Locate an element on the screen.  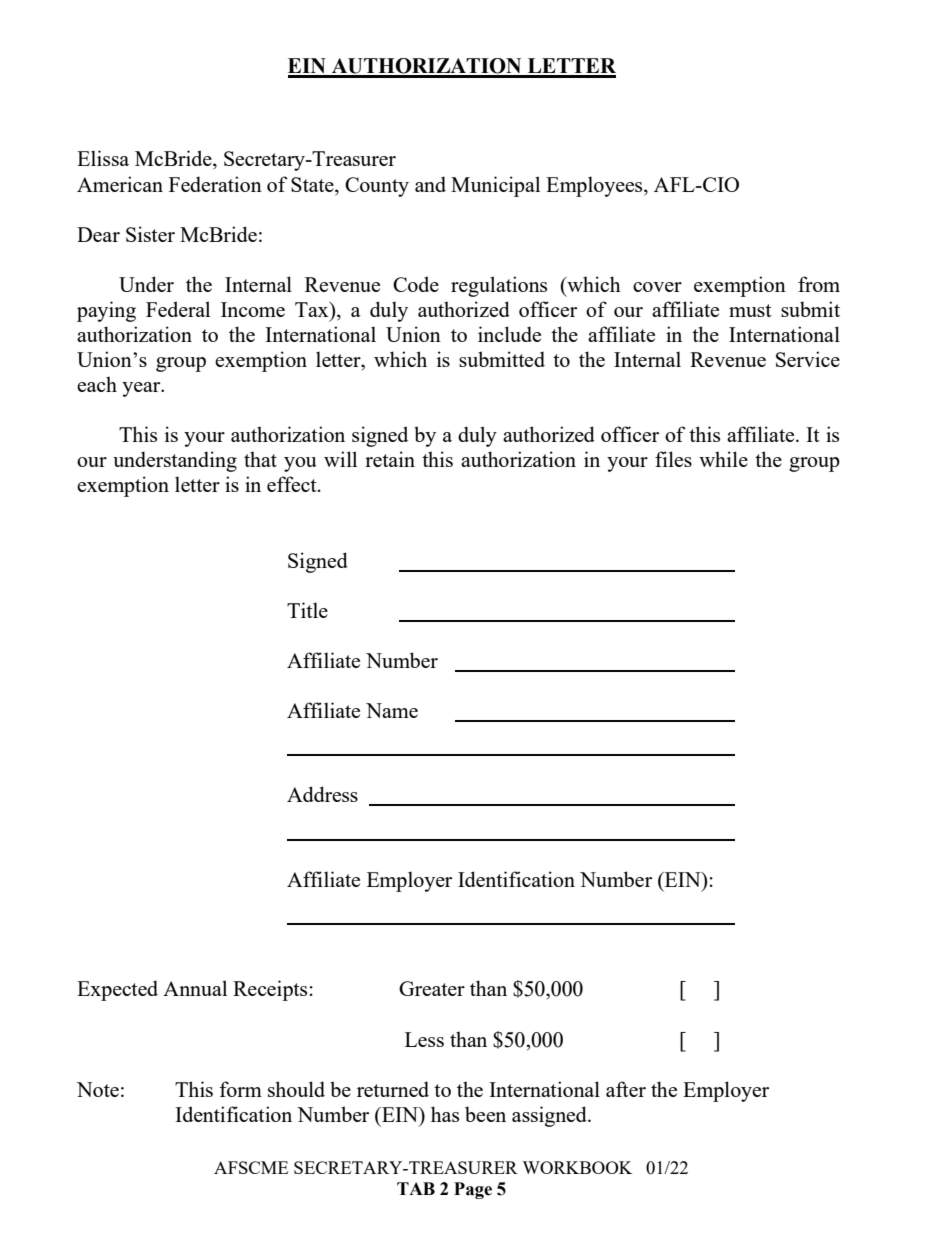
Federation is located at coordinates (215, 184).
